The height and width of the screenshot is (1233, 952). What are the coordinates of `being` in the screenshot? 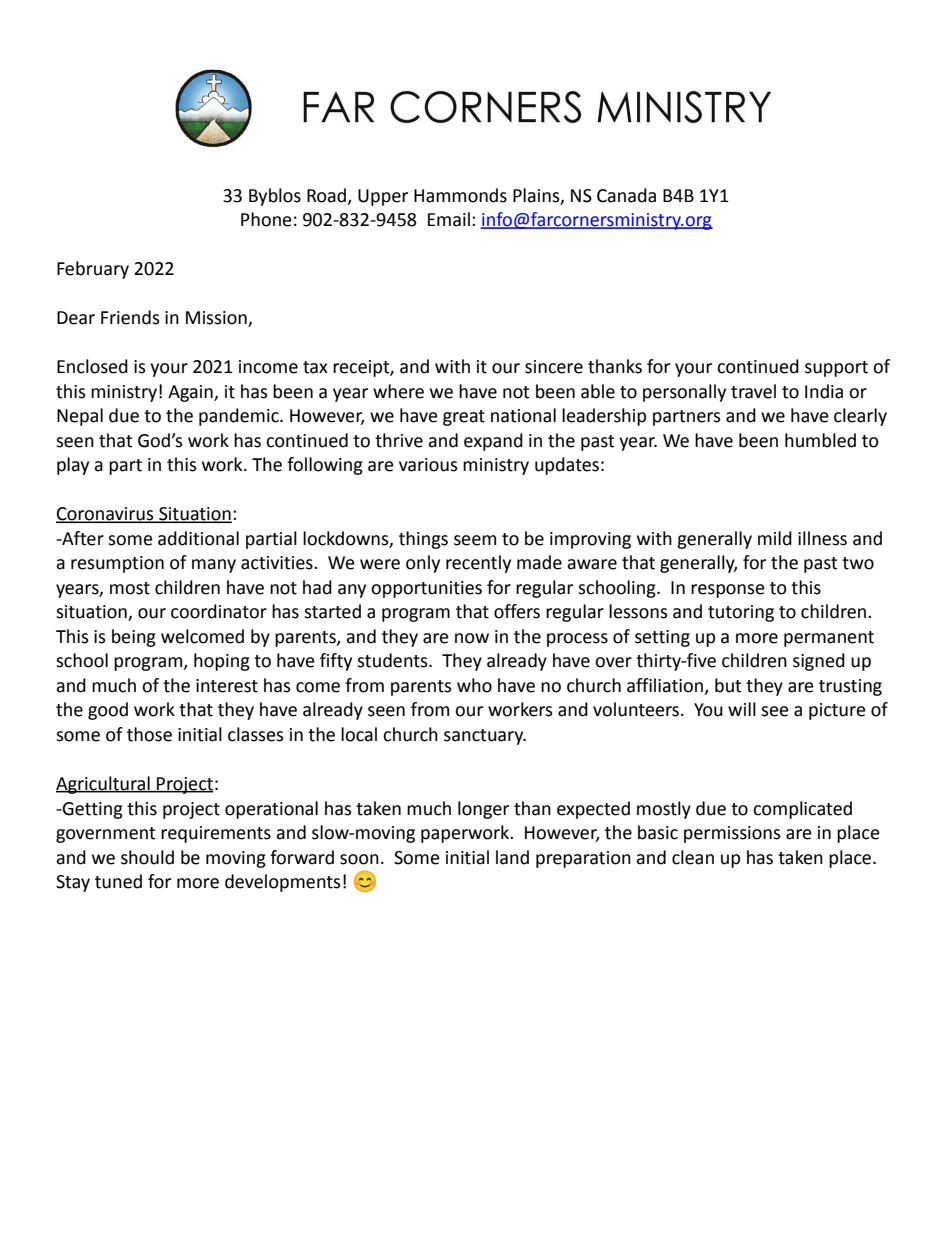 It's located at (134, 638).
